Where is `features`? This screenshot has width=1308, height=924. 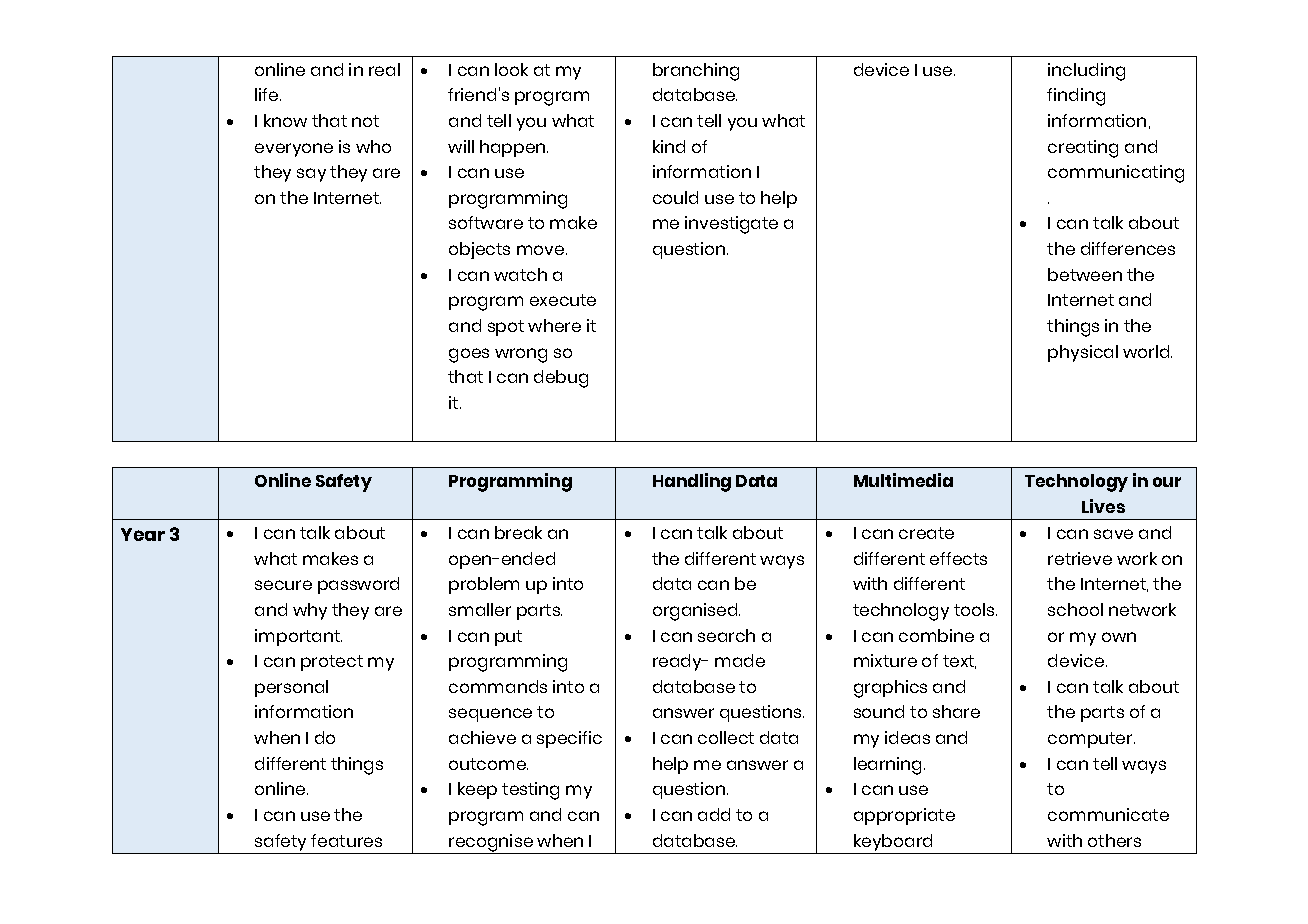 features is located at coordinates (346, 840).
